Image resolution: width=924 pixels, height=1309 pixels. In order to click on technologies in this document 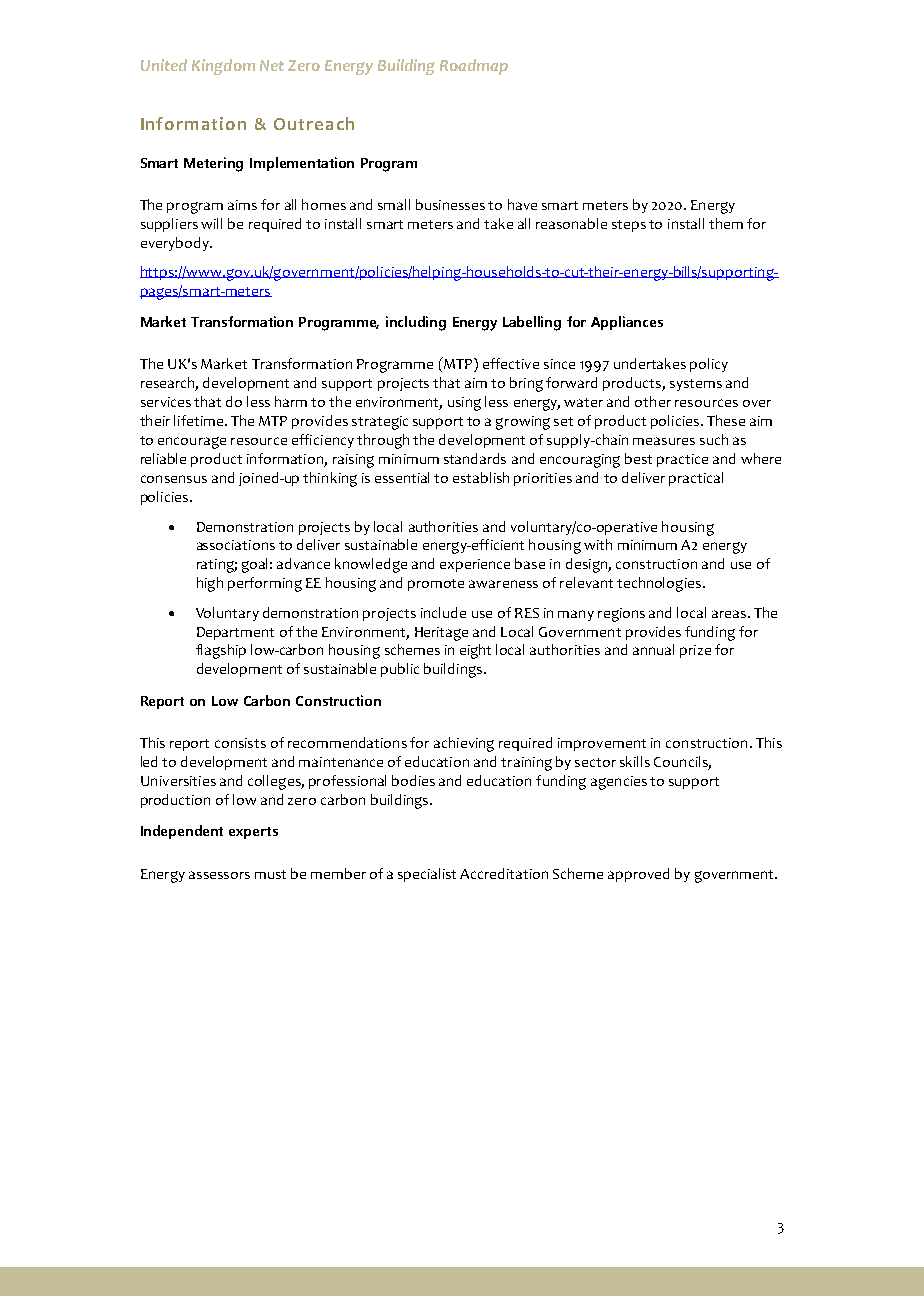, I will do `click(659, 584)`.
